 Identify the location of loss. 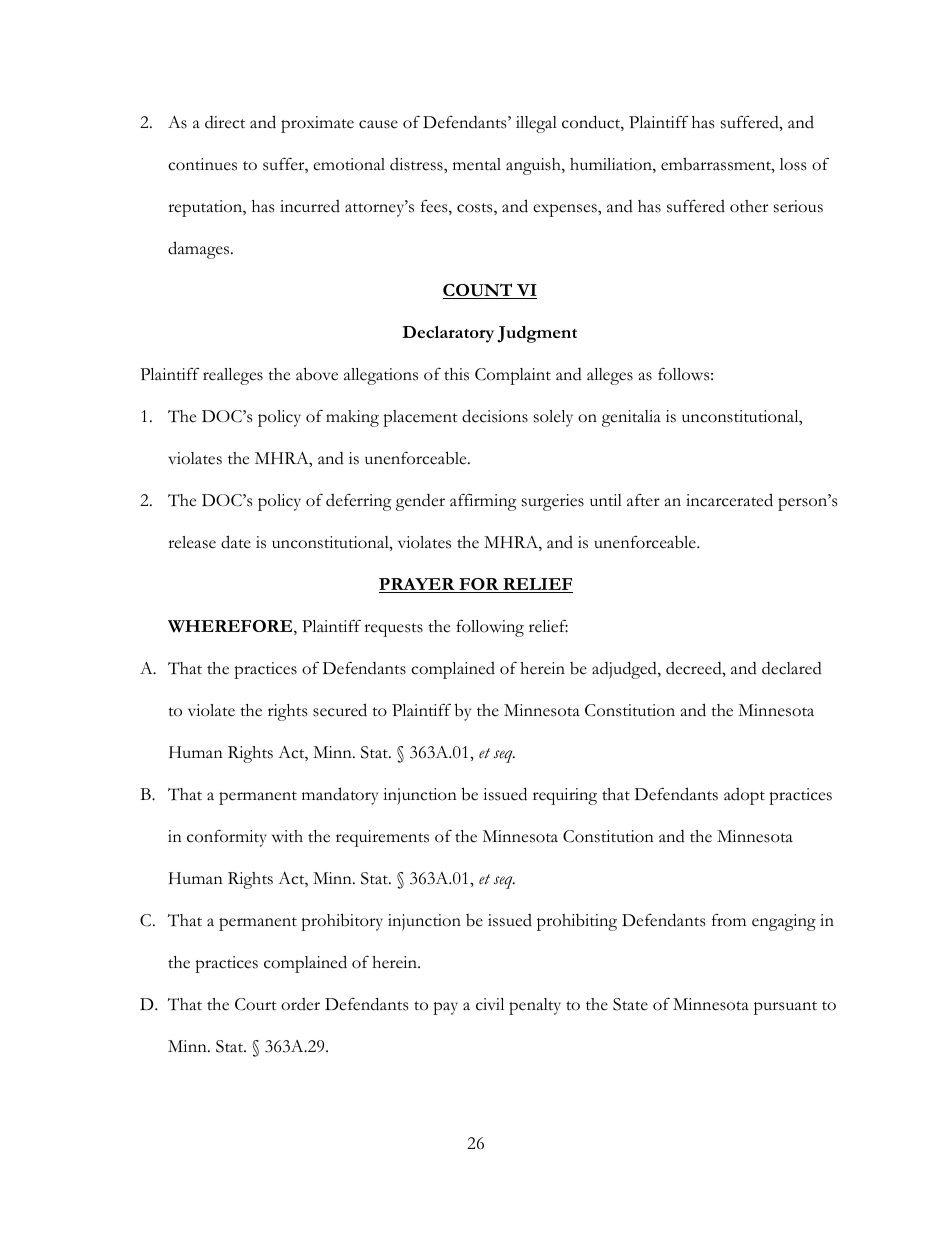
(793, 164).
